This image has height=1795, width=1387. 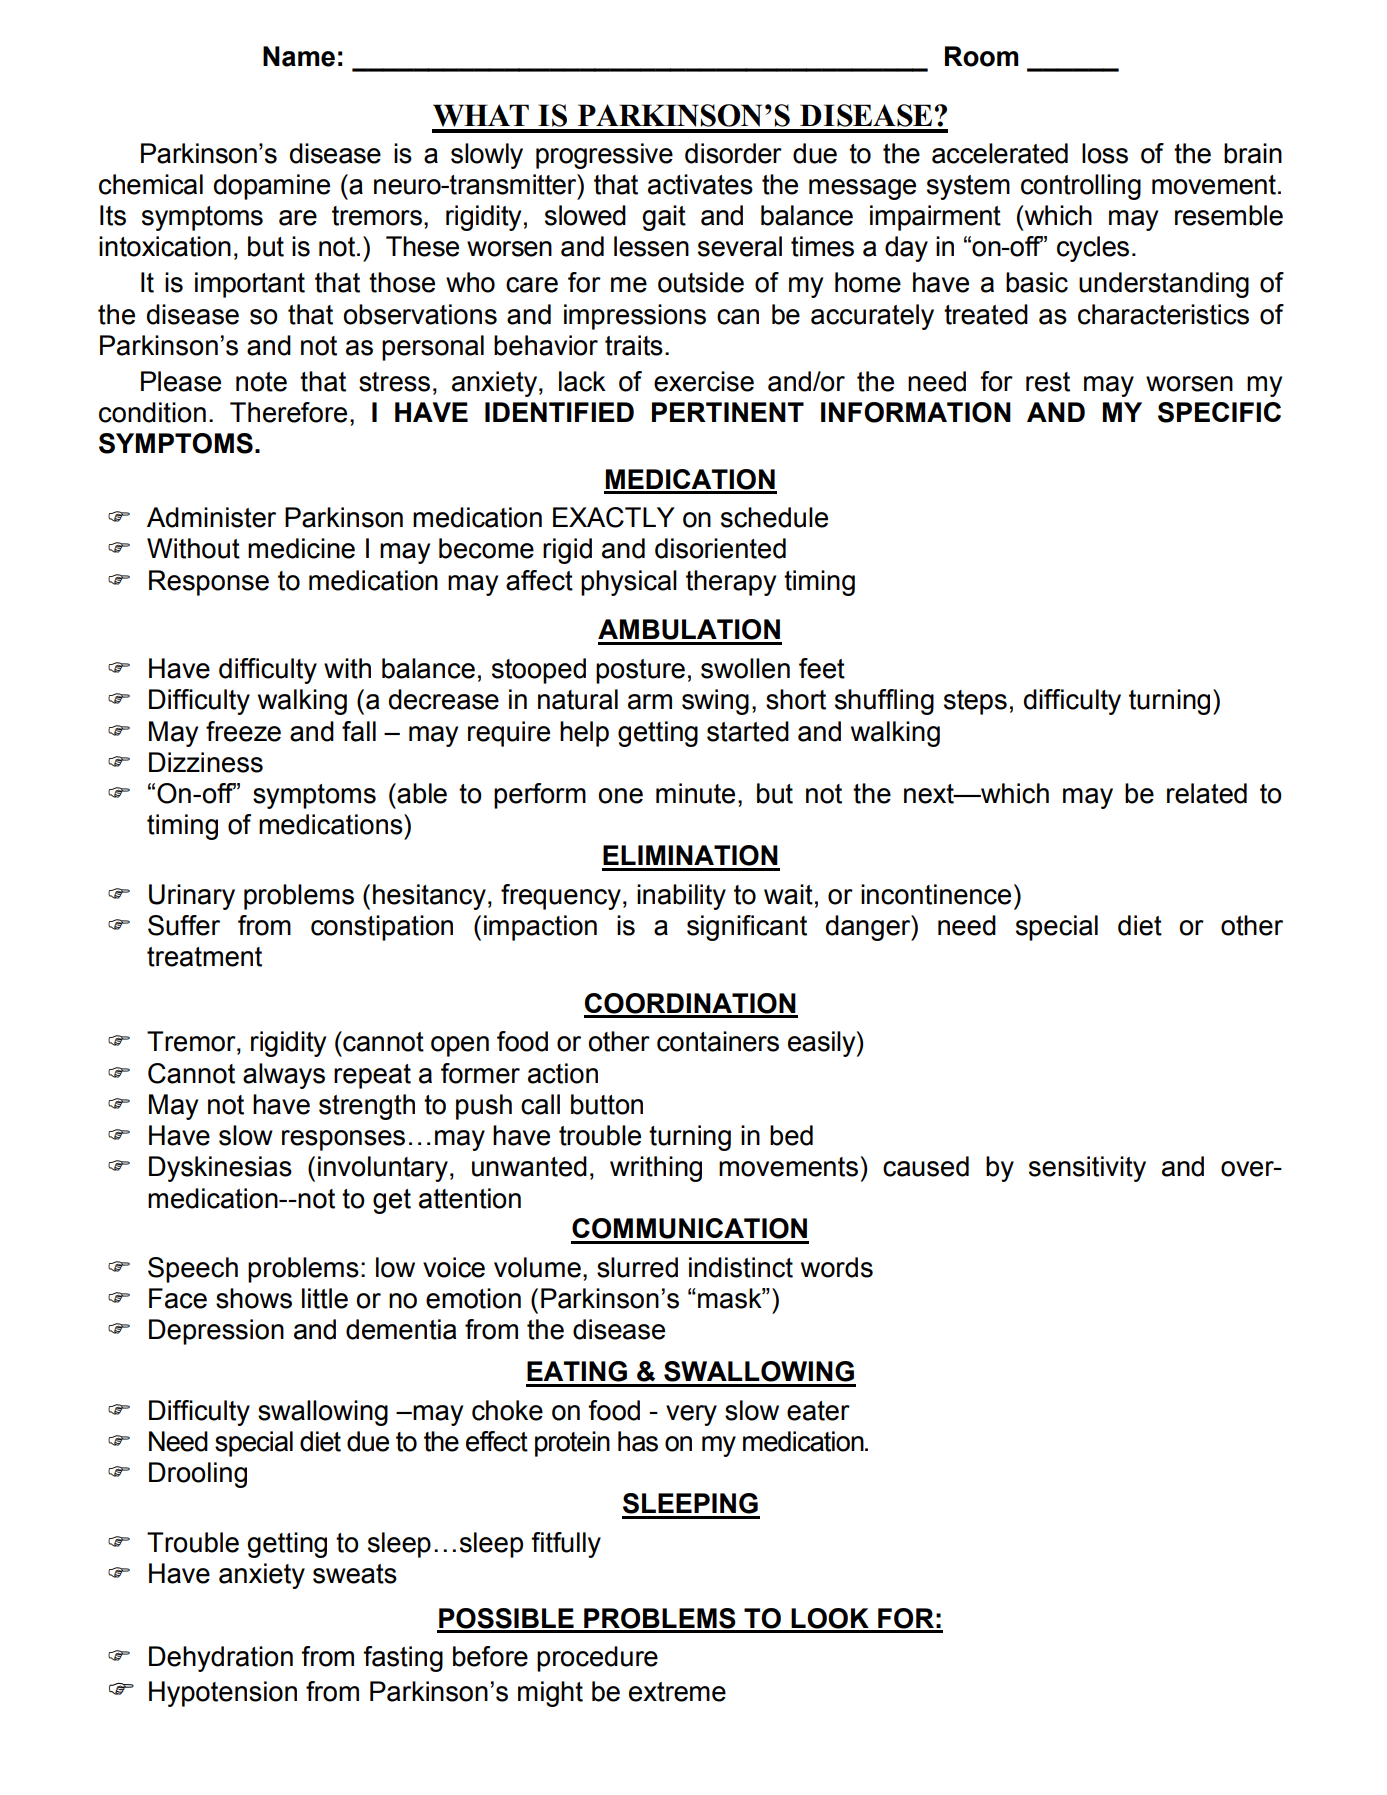 I want to click on medicine, so click(x=301, y=548).
